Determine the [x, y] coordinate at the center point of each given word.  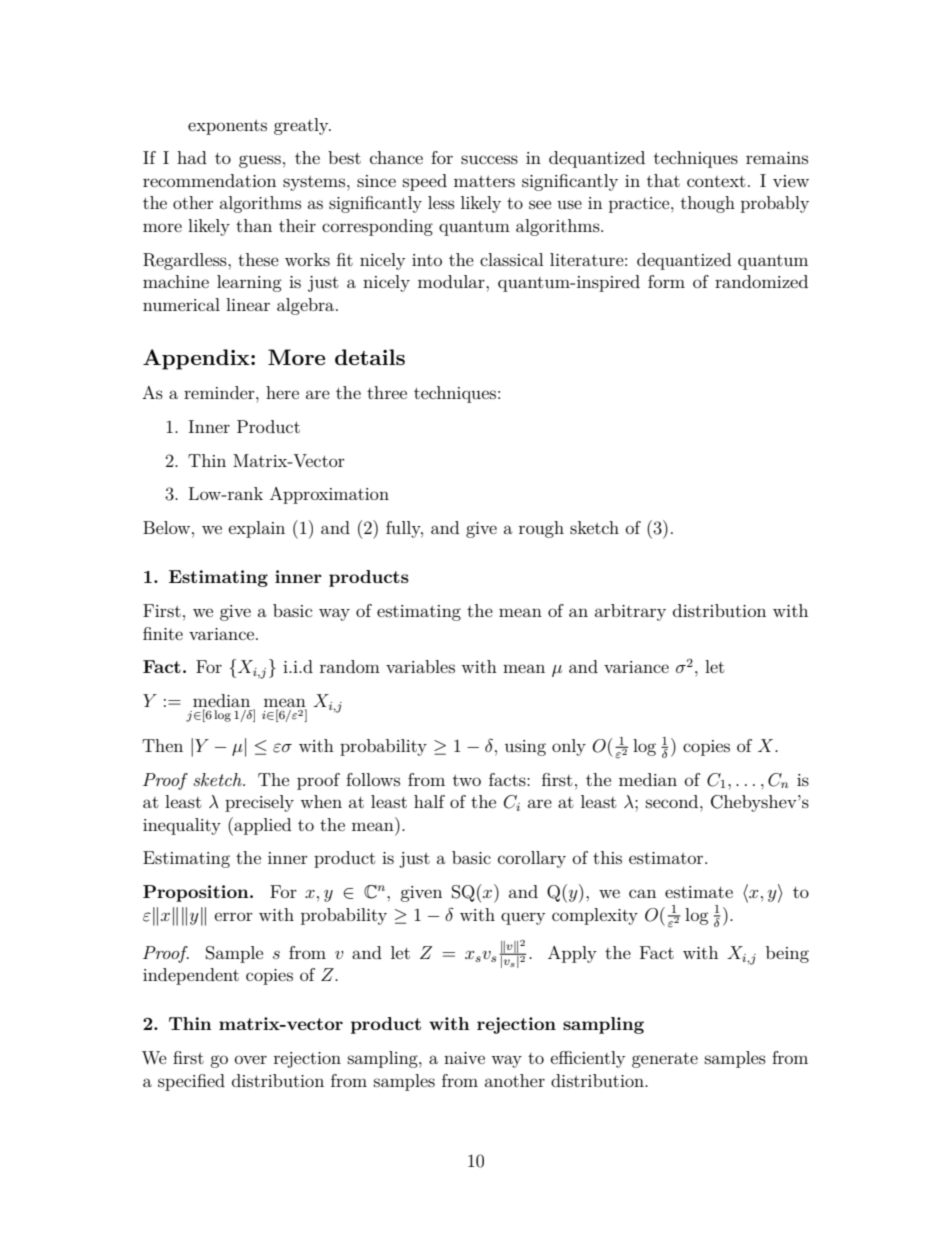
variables [420, 666]
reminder [220, 392]
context [716, 181]
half [429, 801]
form [666, 281]
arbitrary [630, 612]
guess [260, 161]
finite [163, 633]
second [673, 801]
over [251, 1059]
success [489, 159]
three [387, 392]
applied [261, 826]
